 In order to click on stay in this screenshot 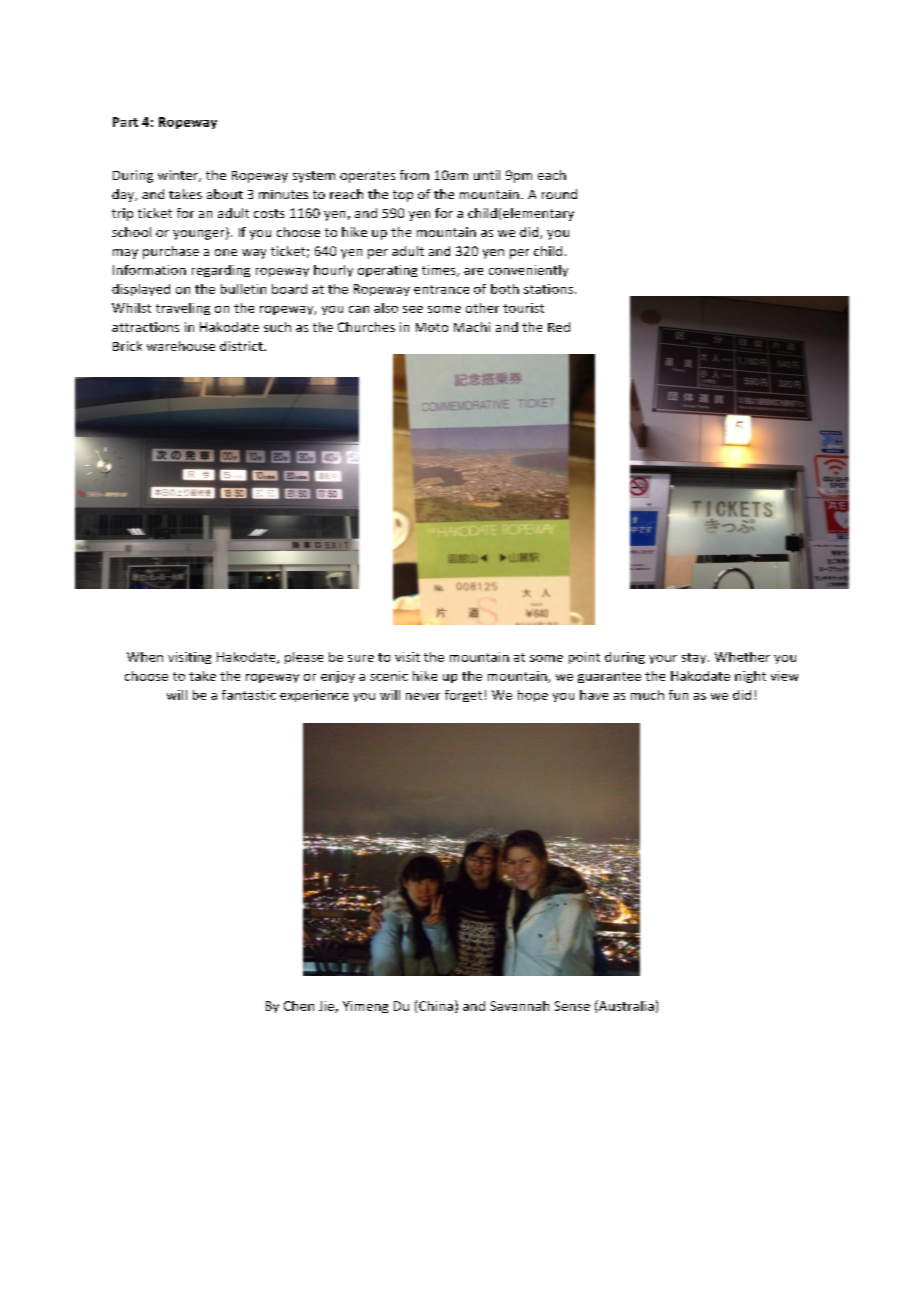, I will do `click(695, 658)`.
